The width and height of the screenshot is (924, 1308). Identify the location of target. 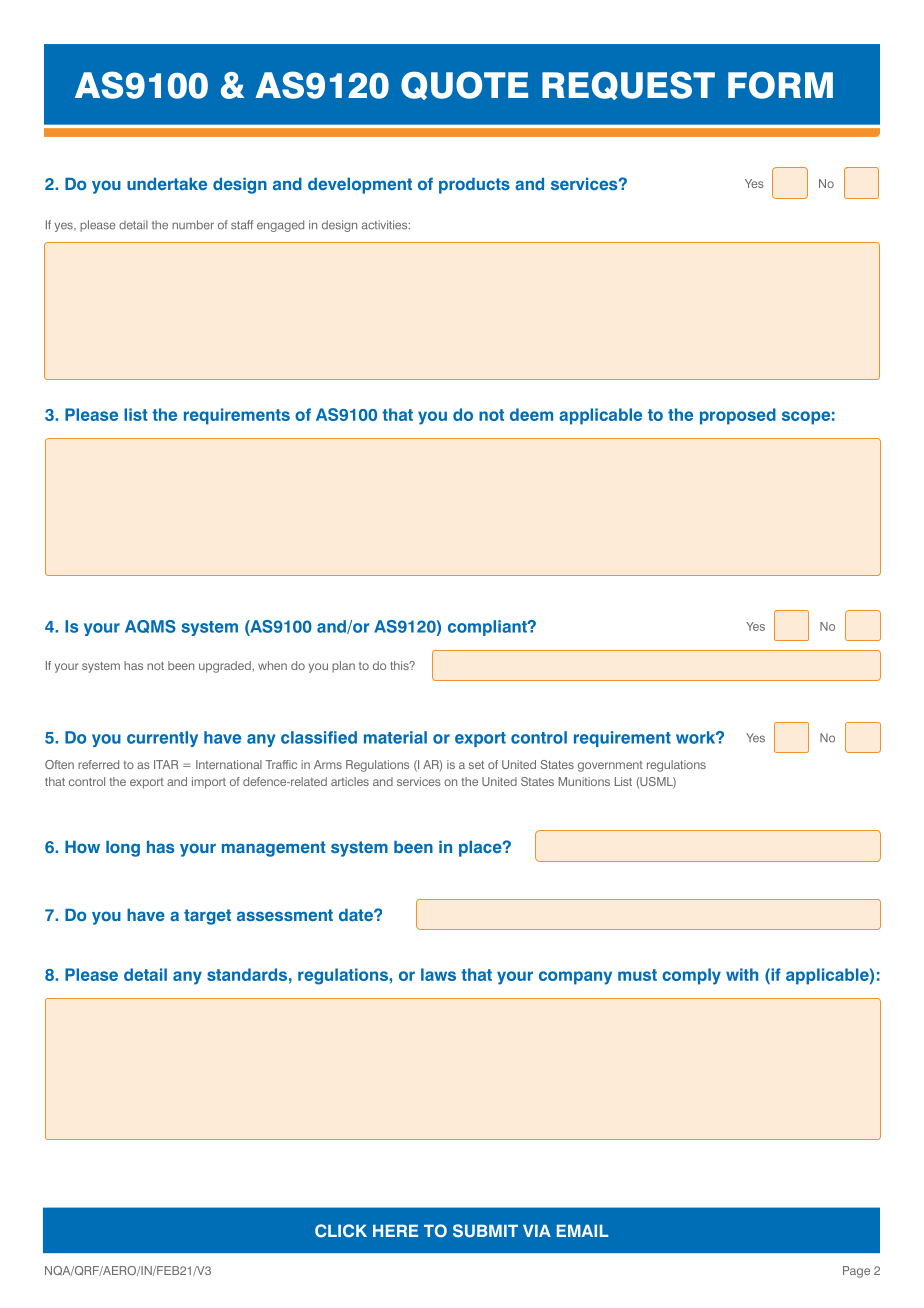
(207, 917).
